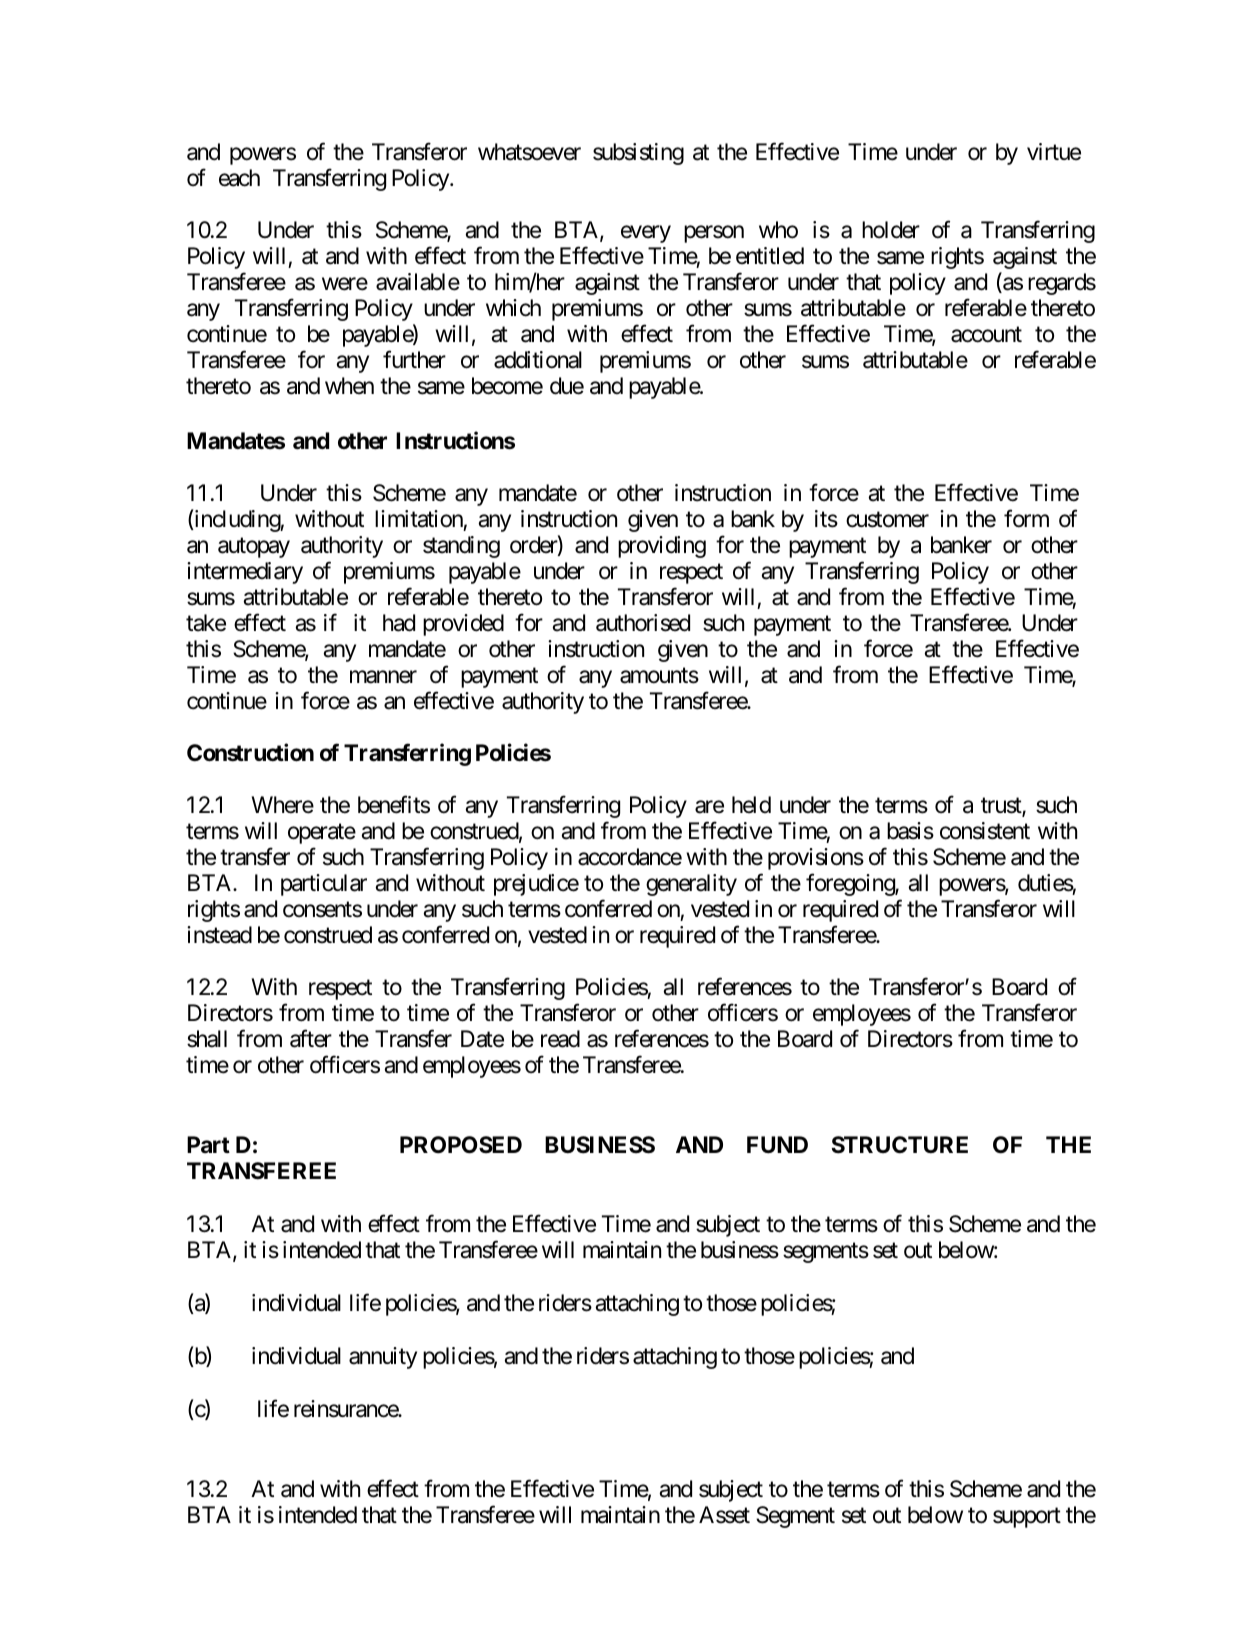 Image resolution: width=1259 pixels, height=1629 pixels. I want to click on holder, so click(891, 230).
